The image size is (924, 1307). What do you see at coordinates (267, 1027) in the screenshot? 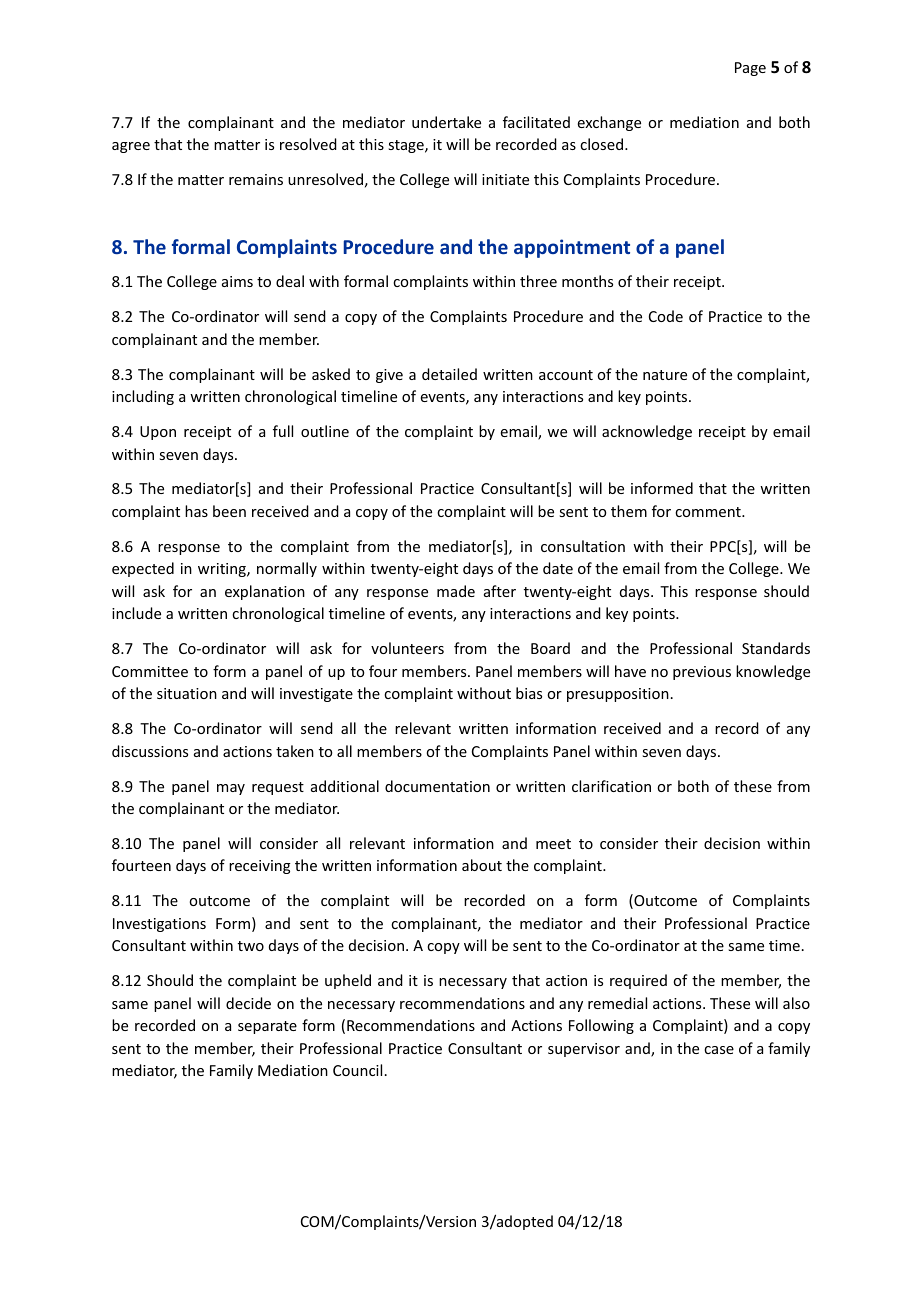
I see `separate` at bounding box center [267, 1027].
